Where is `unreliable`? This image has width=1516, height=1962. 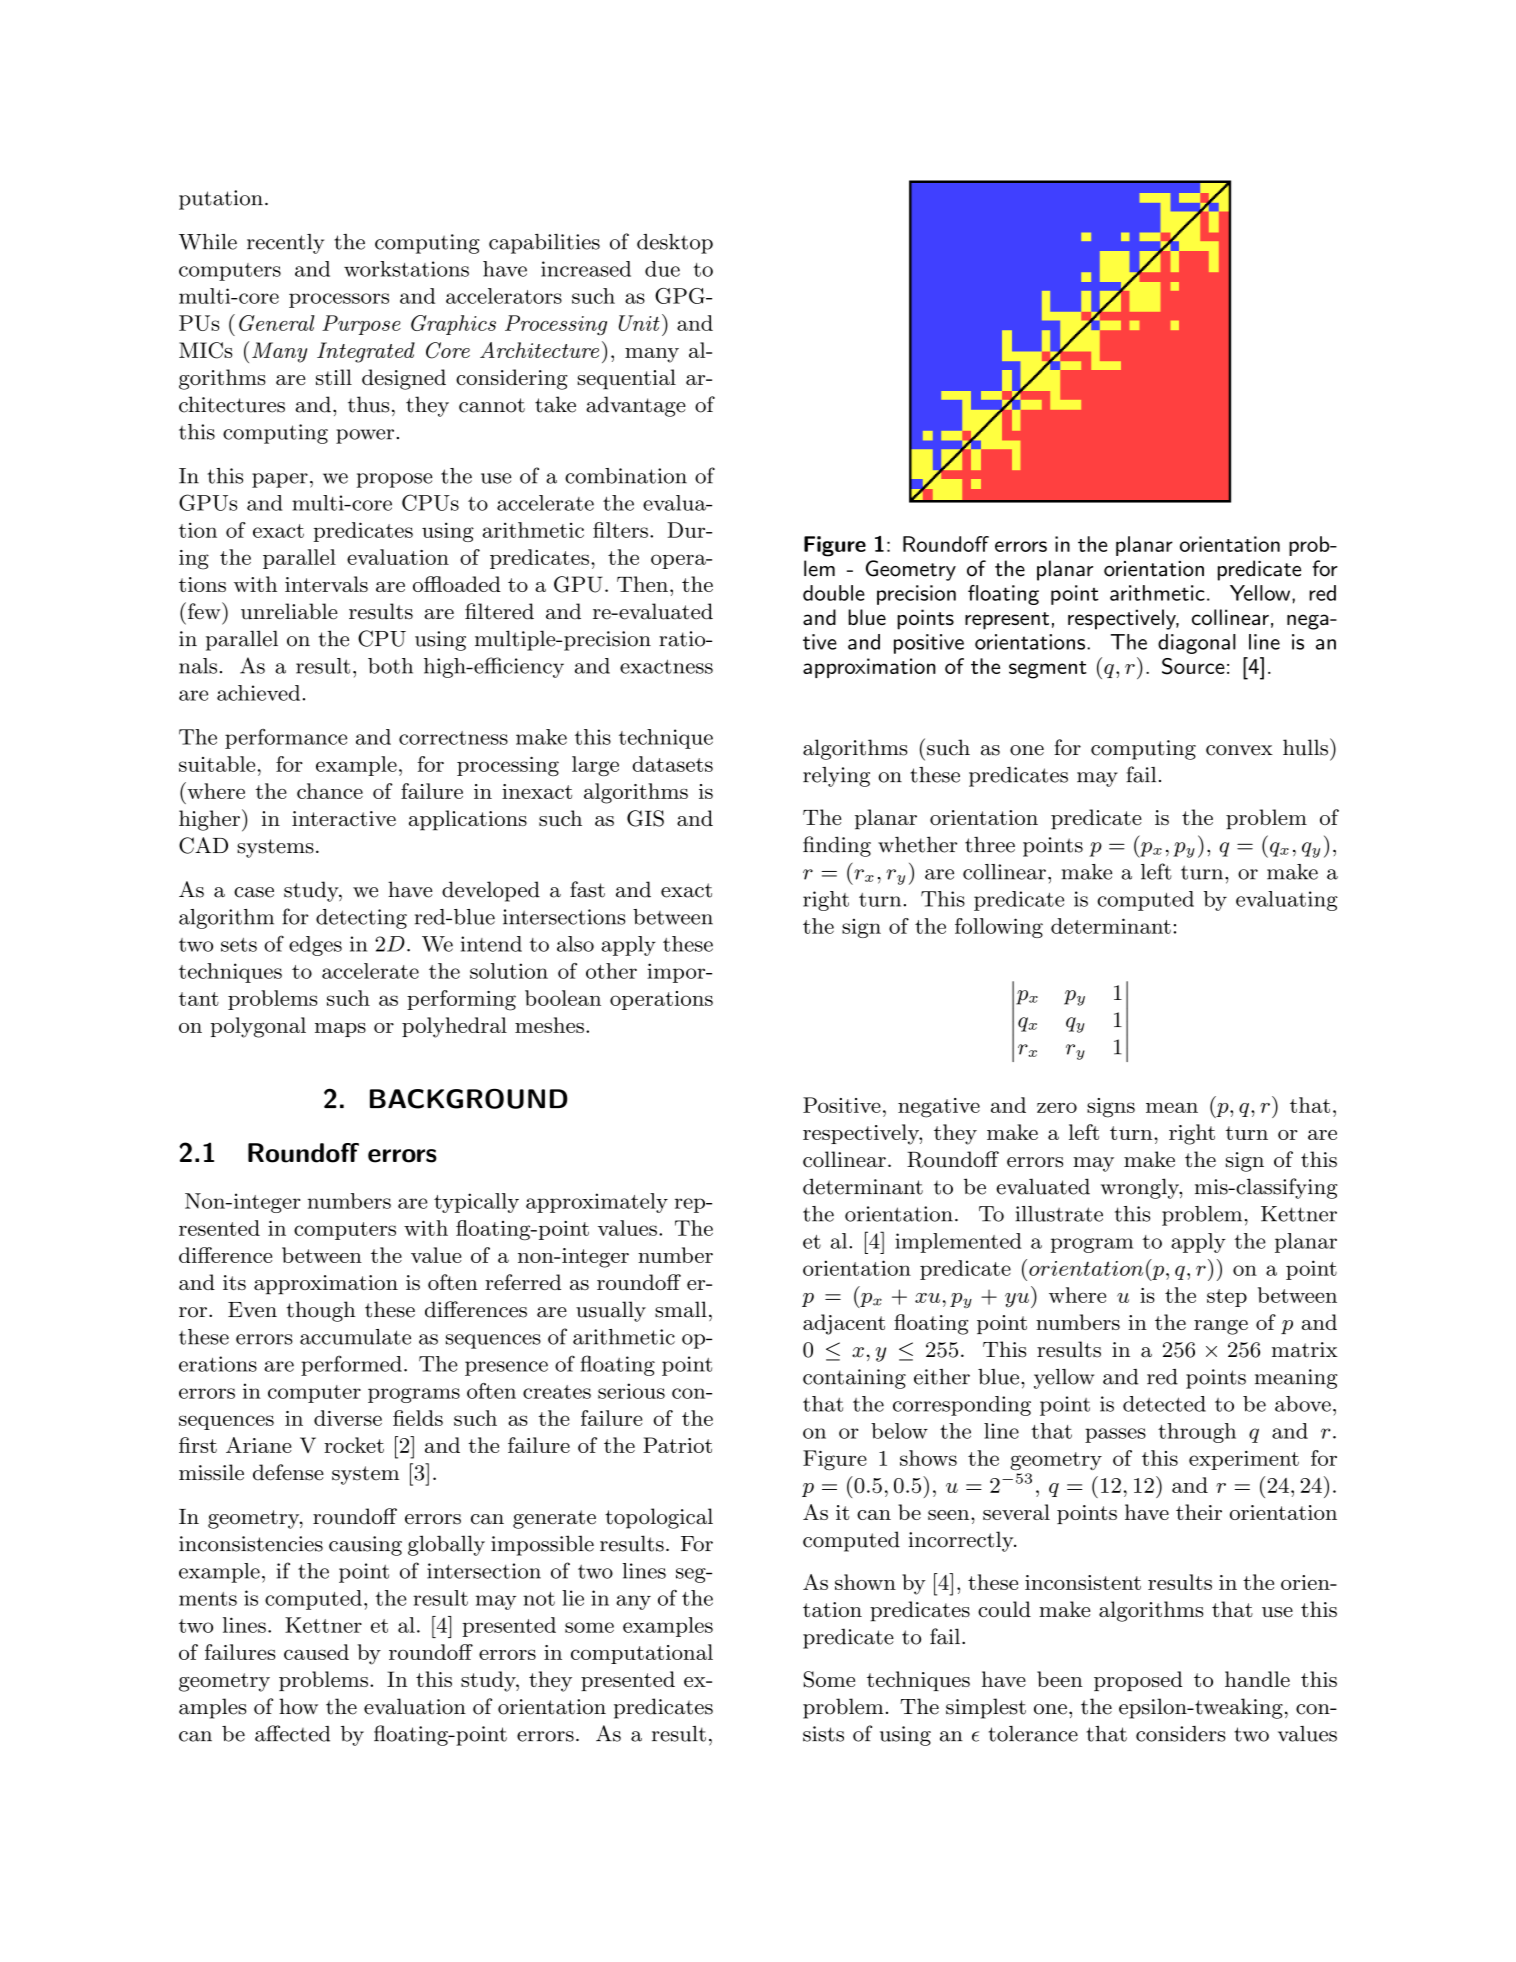
unreliable is located at coordinates (289, 611).
